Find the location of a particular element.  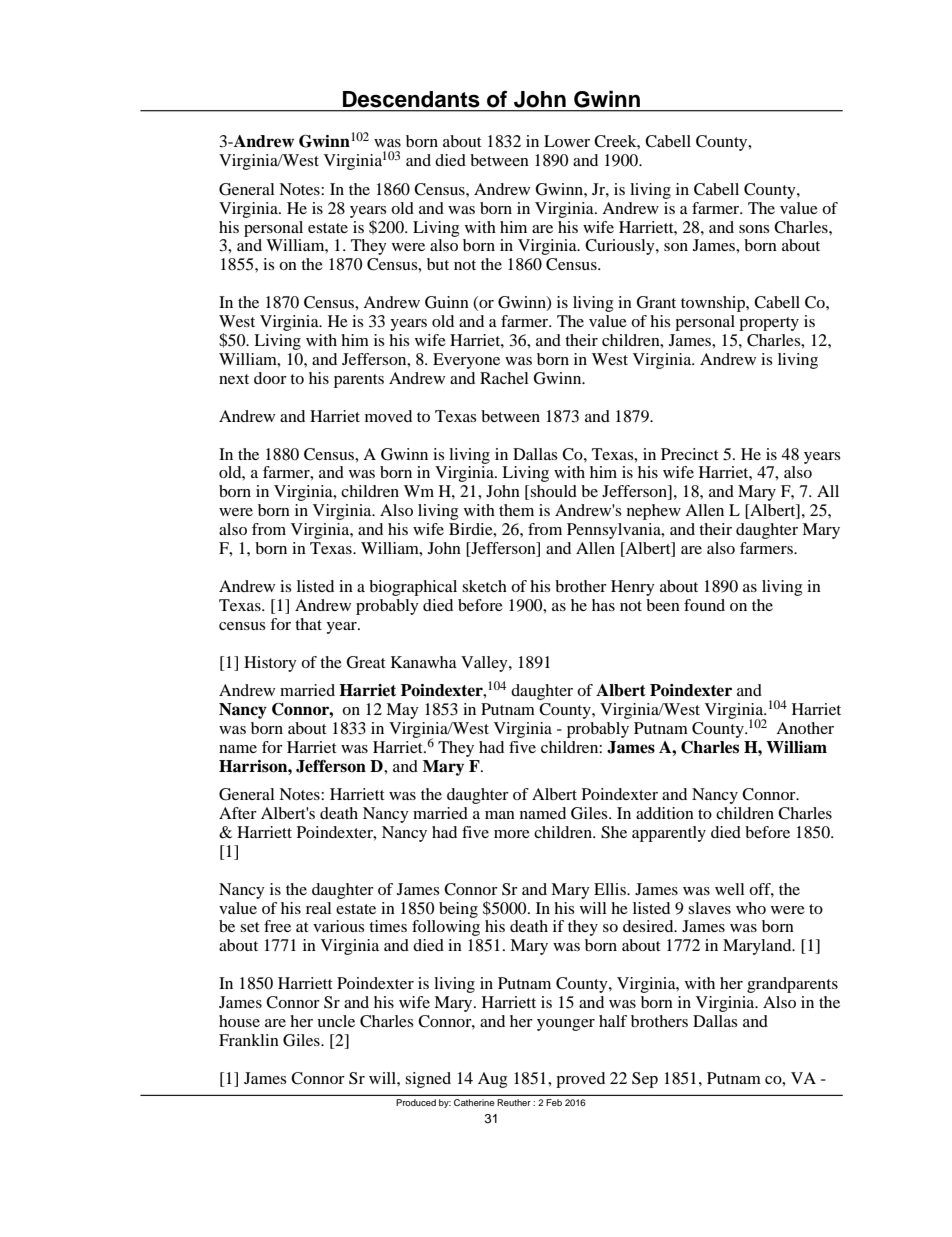

them is located at coordinates (516, 510).
